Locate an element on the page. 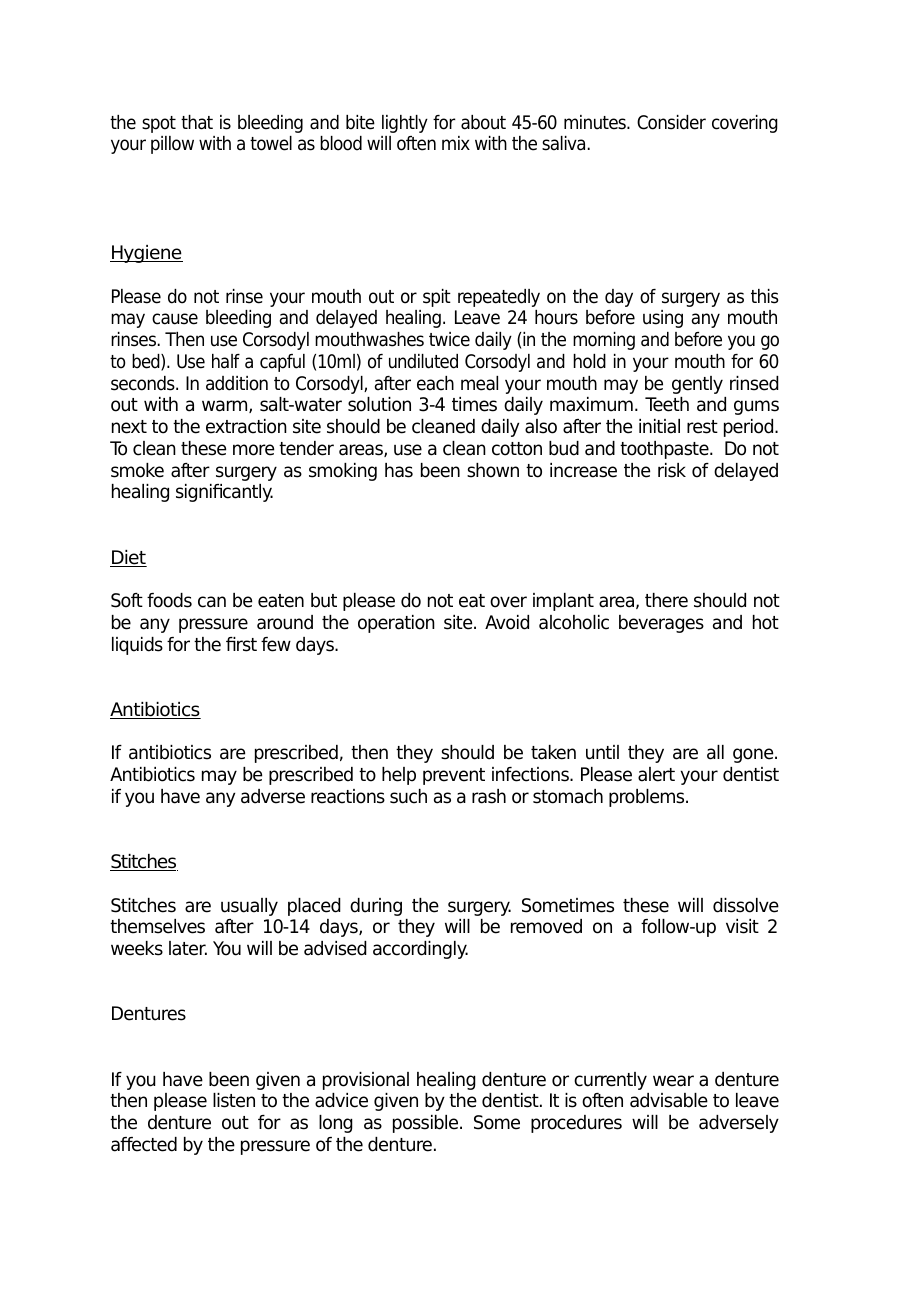 The width and height of the image is (924, 1308). shown is located at coordinates (493, 470).
